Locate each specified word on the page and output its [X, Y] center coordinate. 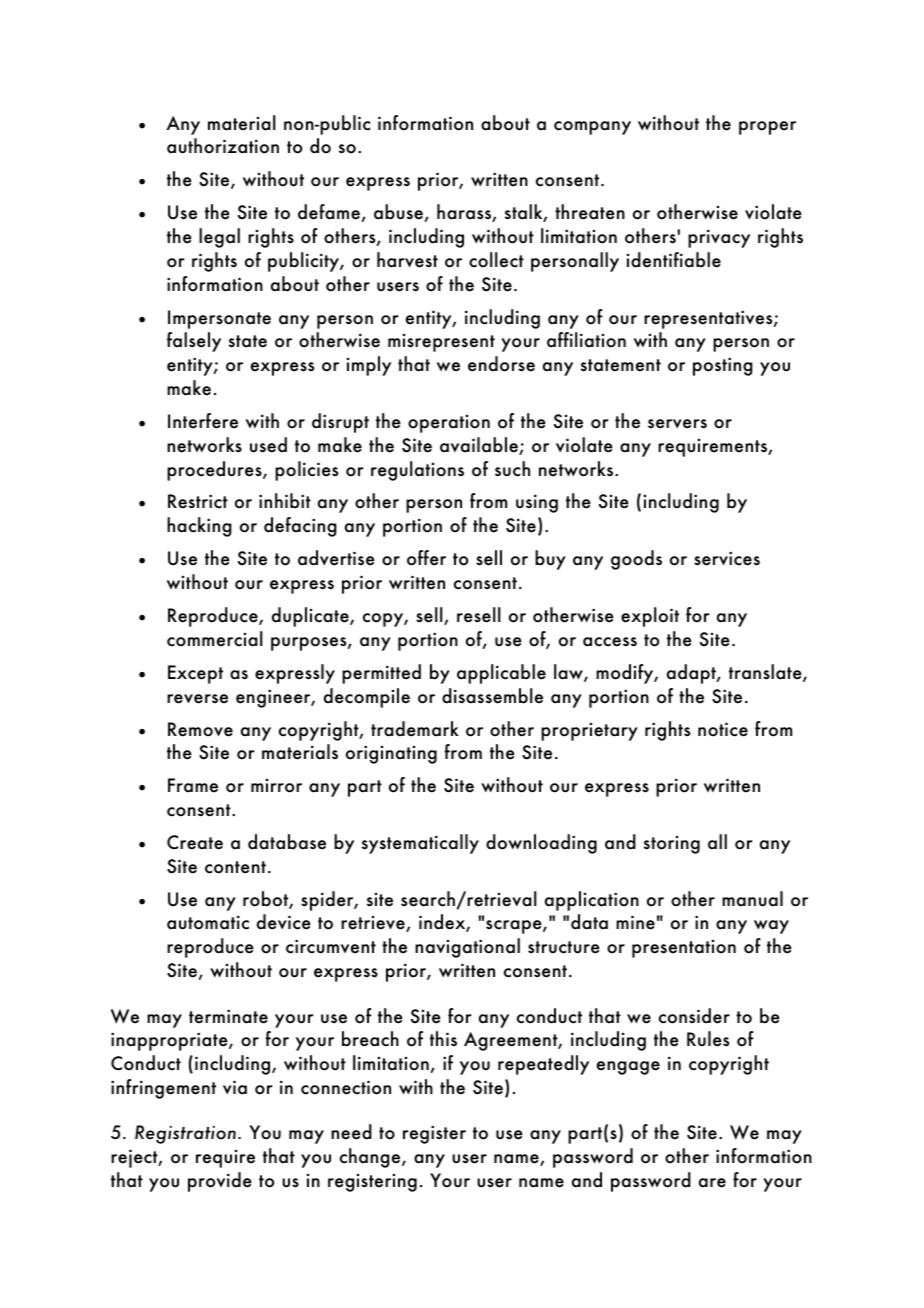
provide [220, 1182]
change [371, 1158]
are [712, 1183]
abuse [398, 212]
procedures [215, 471]
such [512, 469]
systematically [420, 844]
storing [672, 845]
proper [767, 128]
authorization [223, 146]
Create [195, 842]
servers [677, 424]
